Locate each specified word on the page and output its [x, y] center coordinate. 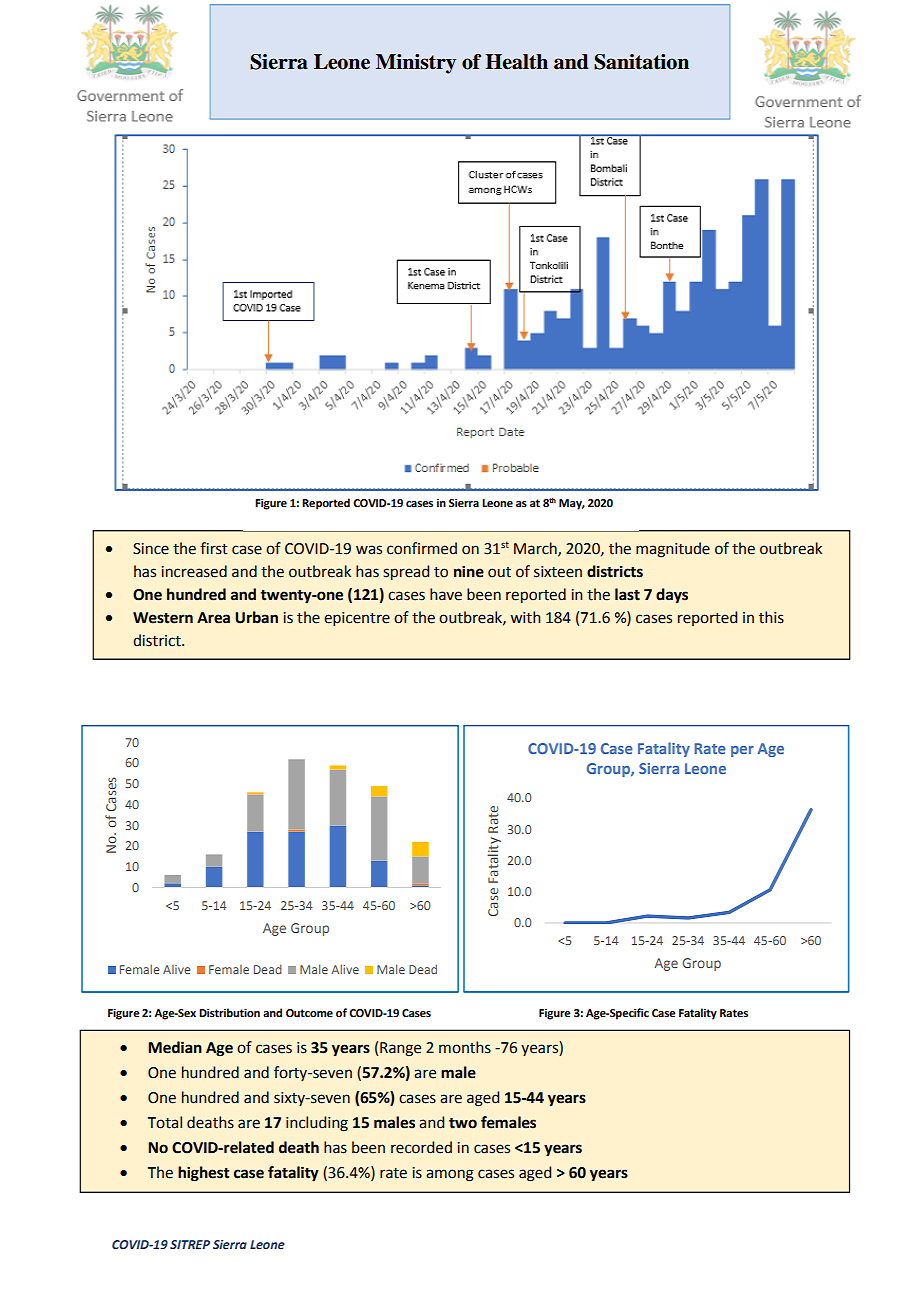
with [525, 617]
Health [516, 62]
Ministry [416, 64]
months [465, 1047]
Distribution [229, 1012]
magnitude [673, 550]
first [214, 548]
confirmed [422, 548]
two [463, 1123]
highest [204, 1174]
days [672, 595]
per [742, 751]
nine [469, 571]
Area [213, 618]
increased [194, 571]
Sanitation [641, 62]
